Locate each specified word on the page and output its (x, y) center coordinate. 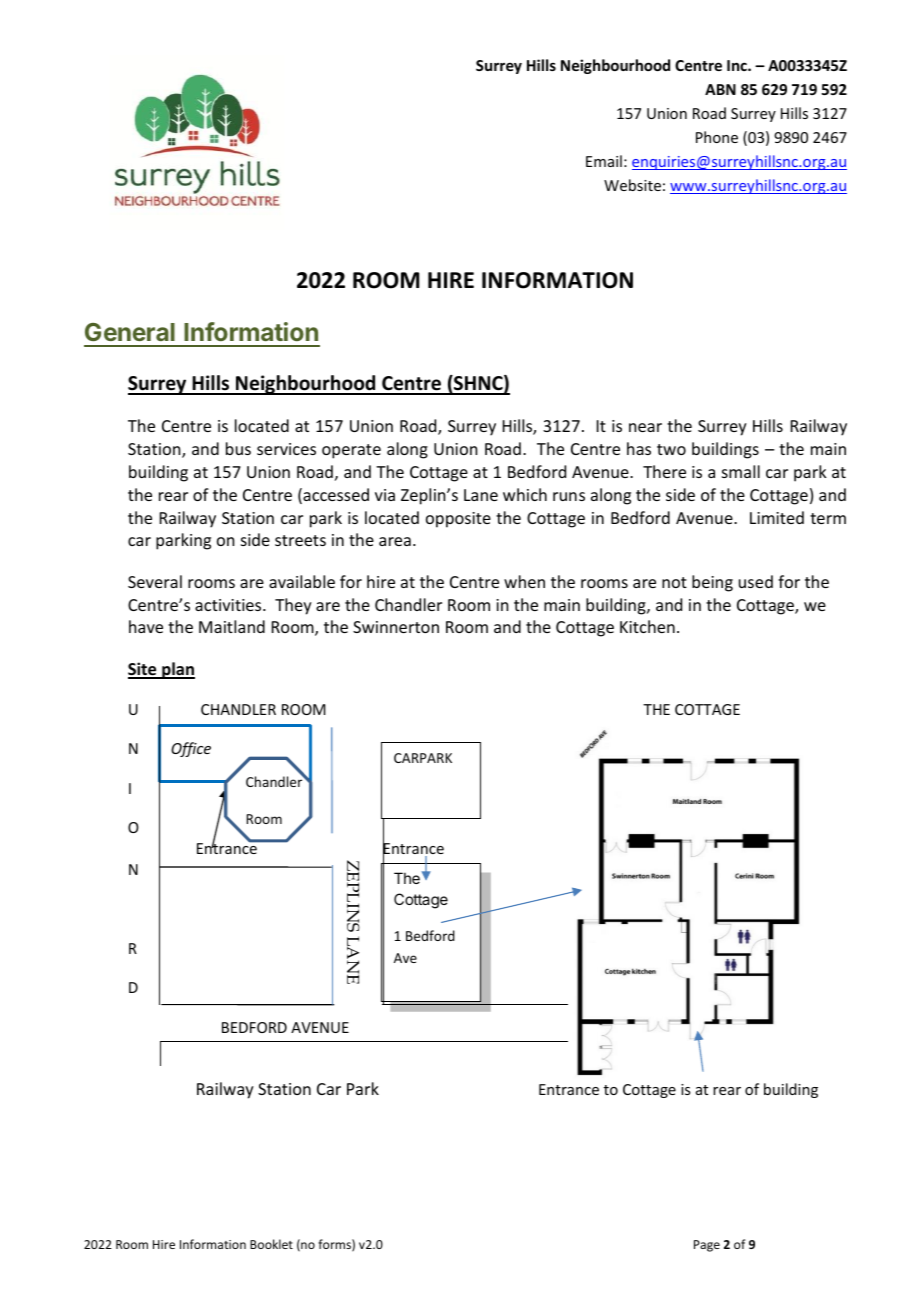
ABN (720, 89)
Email (604, 161)
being (712, 583)
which (525, 494)
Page (707, 1246)
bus (238, 448)
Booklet (271, 1244)
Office (191, 749)
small (741, 471)
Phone (717, 137)
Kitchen (647, 626)
